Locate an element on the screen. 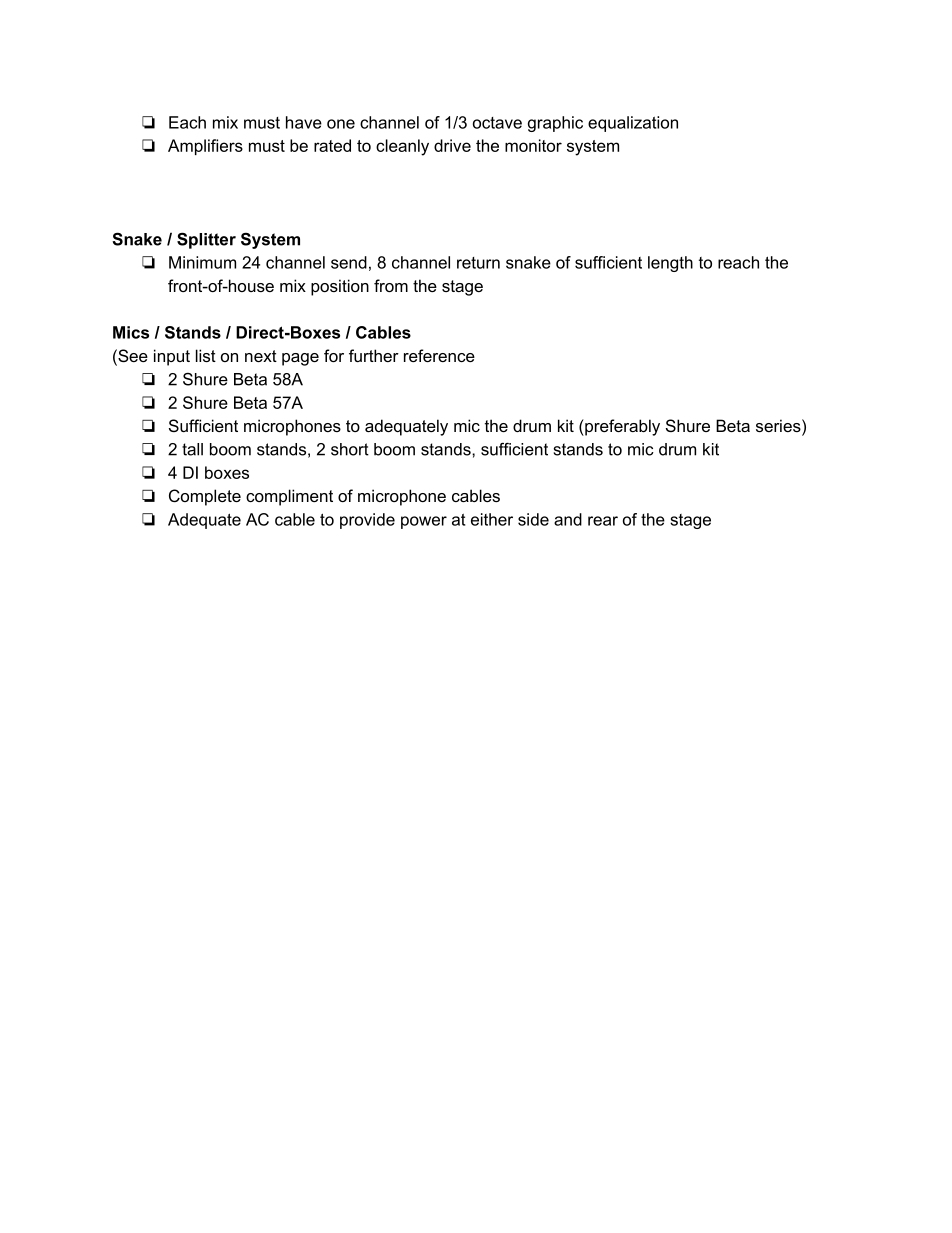  Complete is located at coordinates (205, 497).
